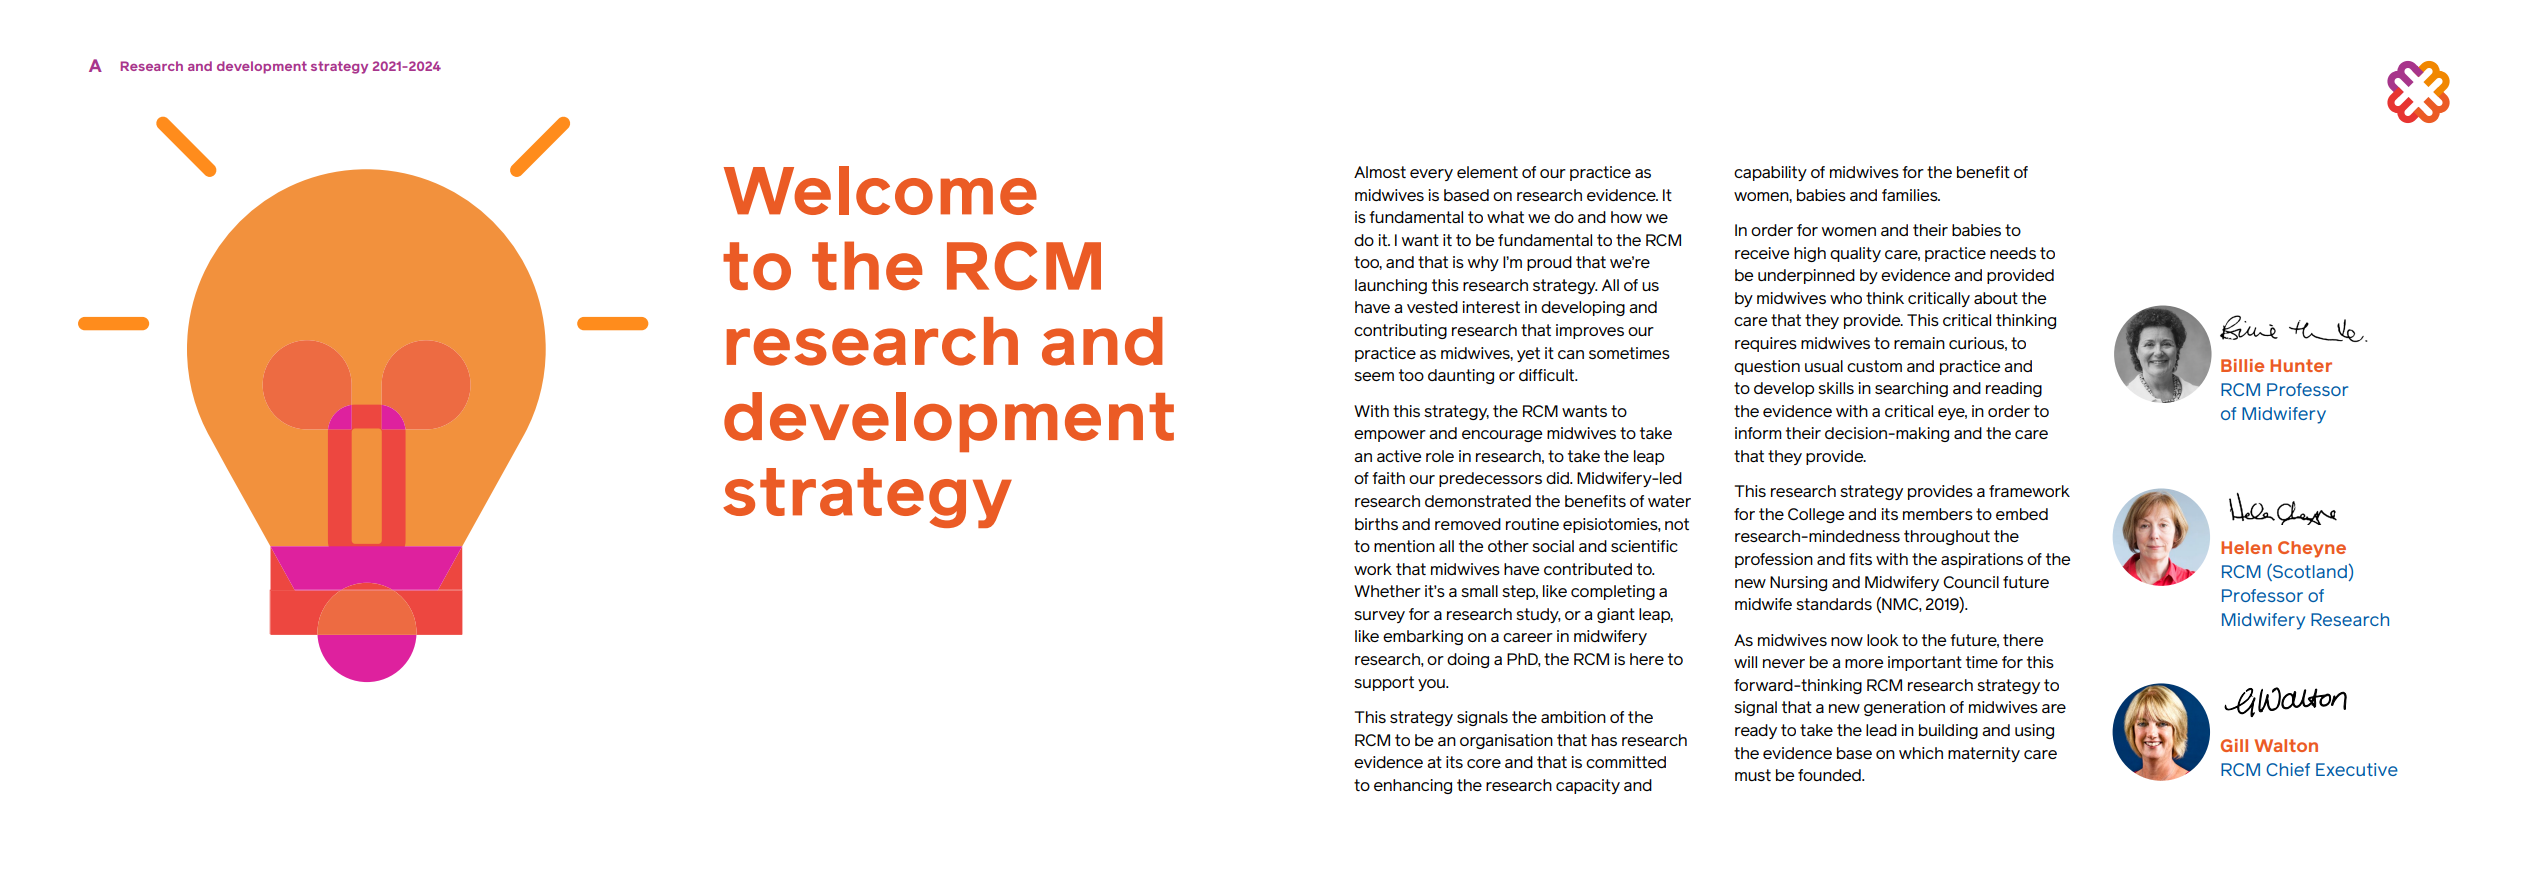 This page has height=896, width=2536. Describe the element at coordinates (1590, 331) in the page. I see `improves` at that location.
